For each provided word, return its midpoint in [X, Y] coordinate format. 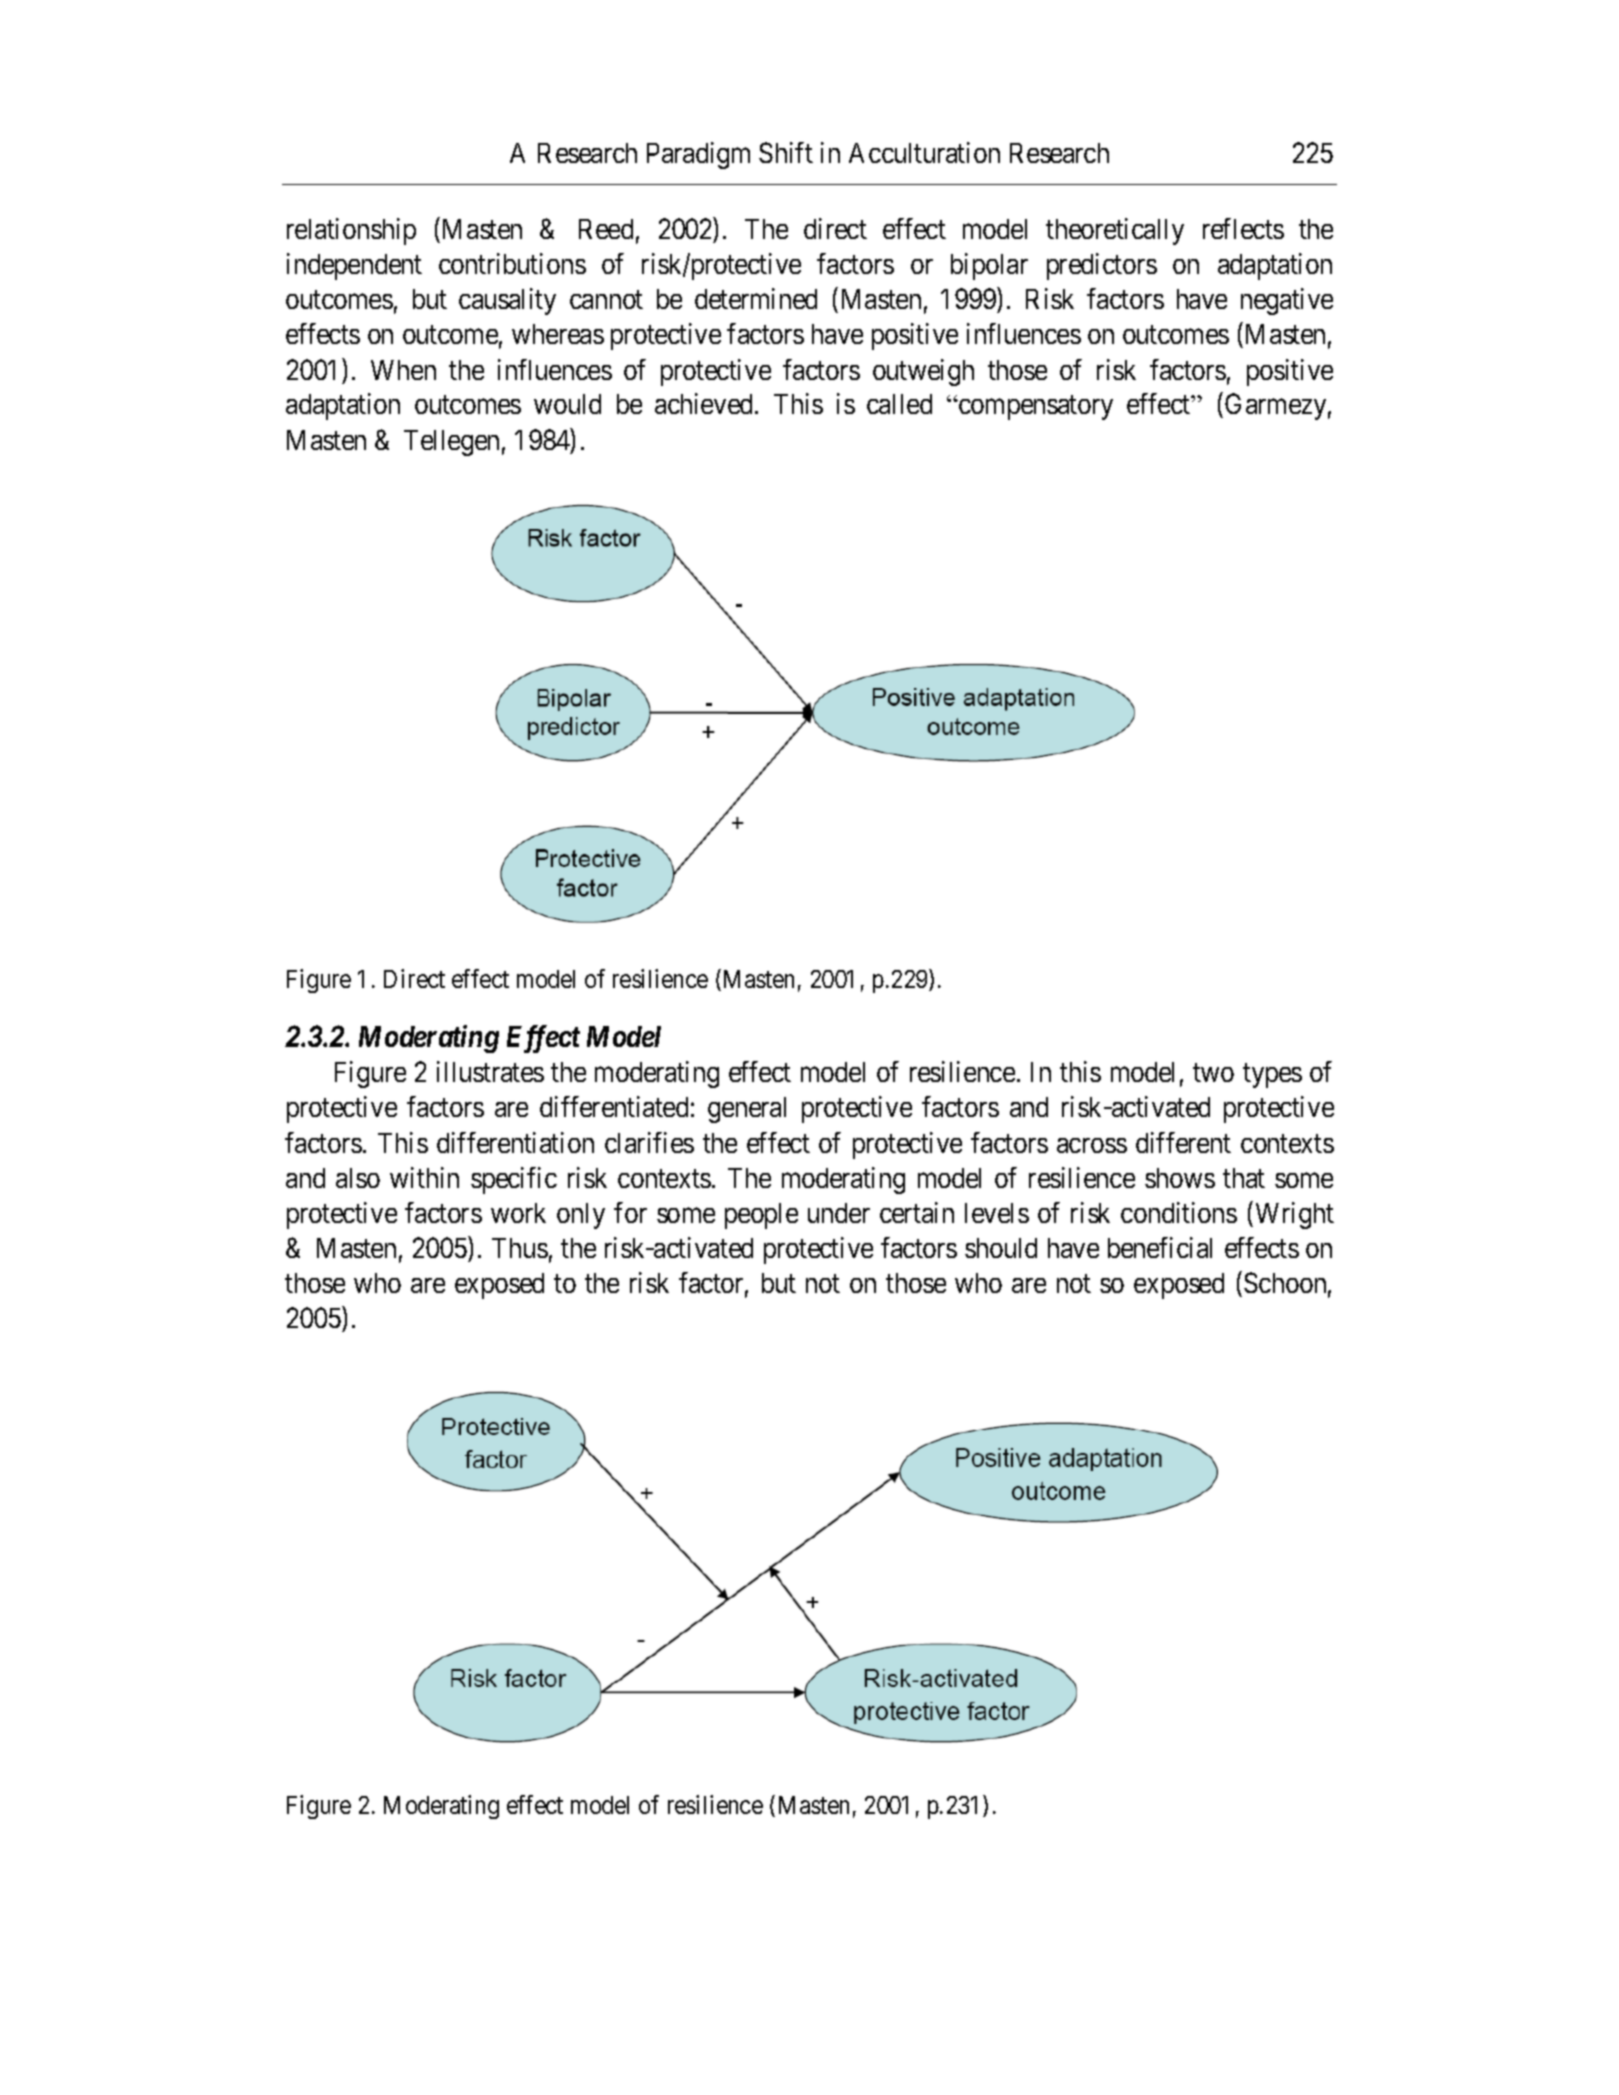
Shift [786, 152]
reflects [1243, 228]
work [518, 1213]
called [899, 404]
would [567, 404]
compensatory [1035, 408]
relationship [351, 231]
